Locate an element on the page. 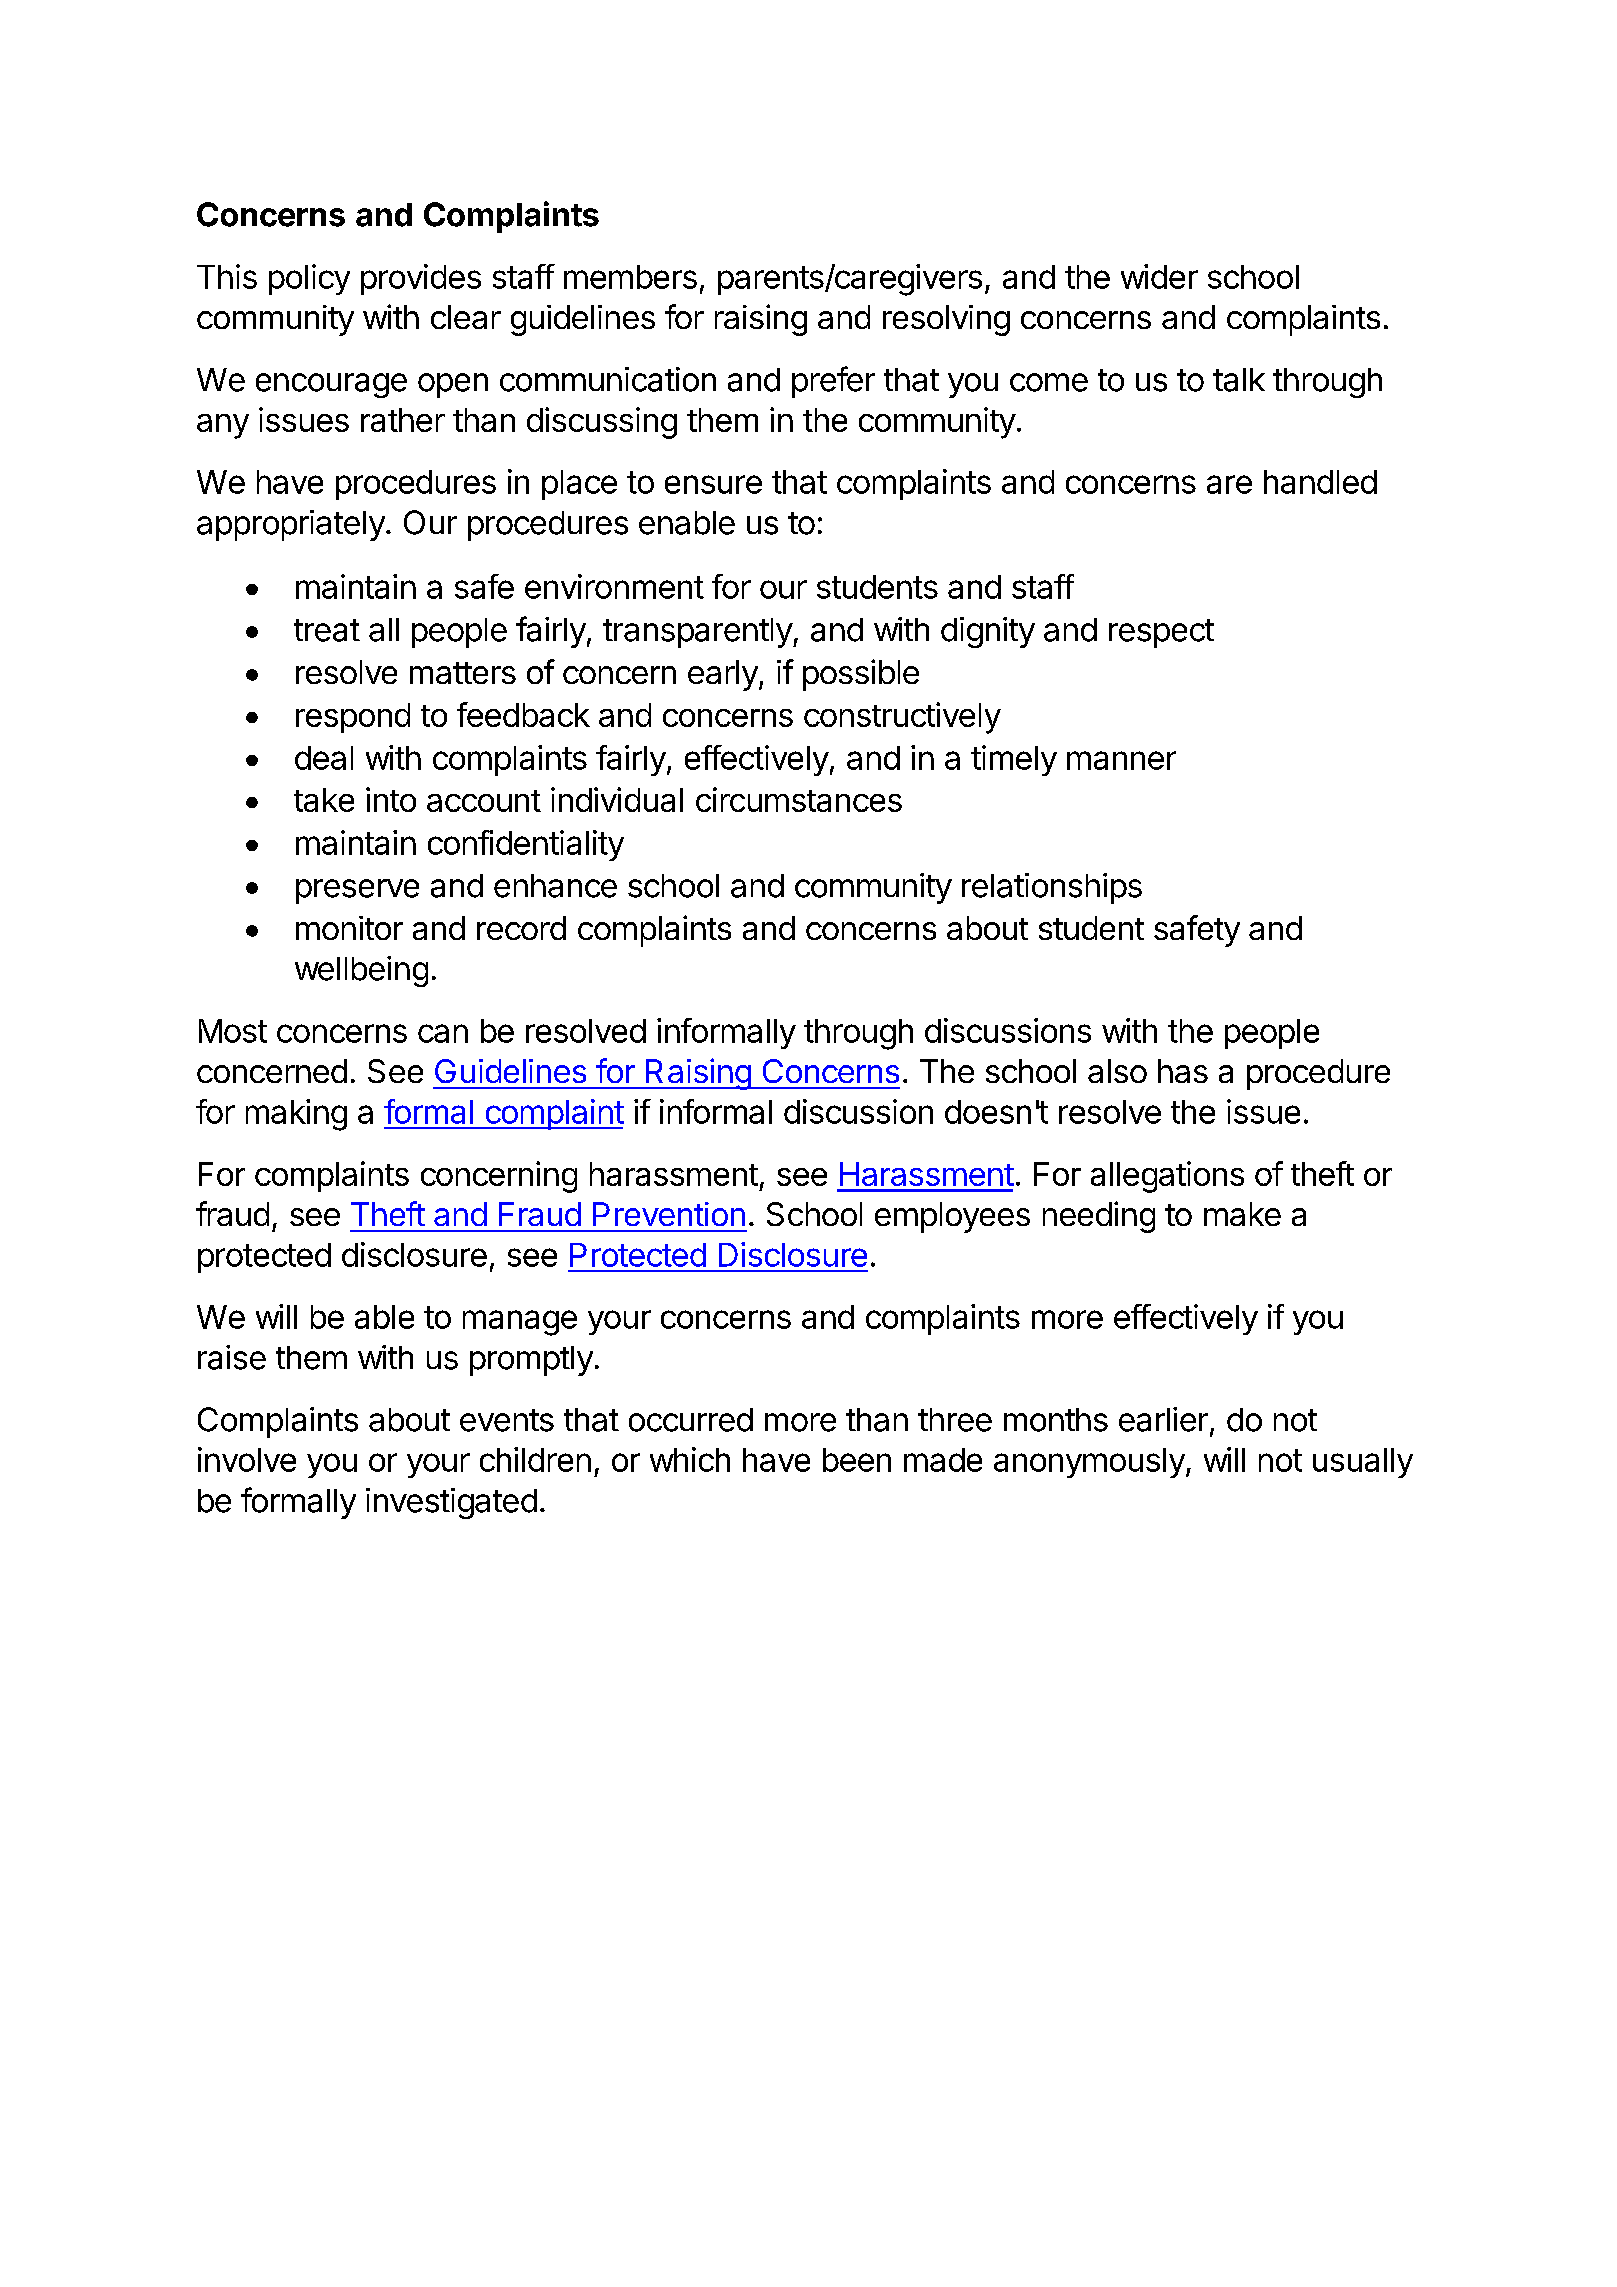 The height and width of the image is (2287, 1617). policy is located at coordinates (309, 279).
